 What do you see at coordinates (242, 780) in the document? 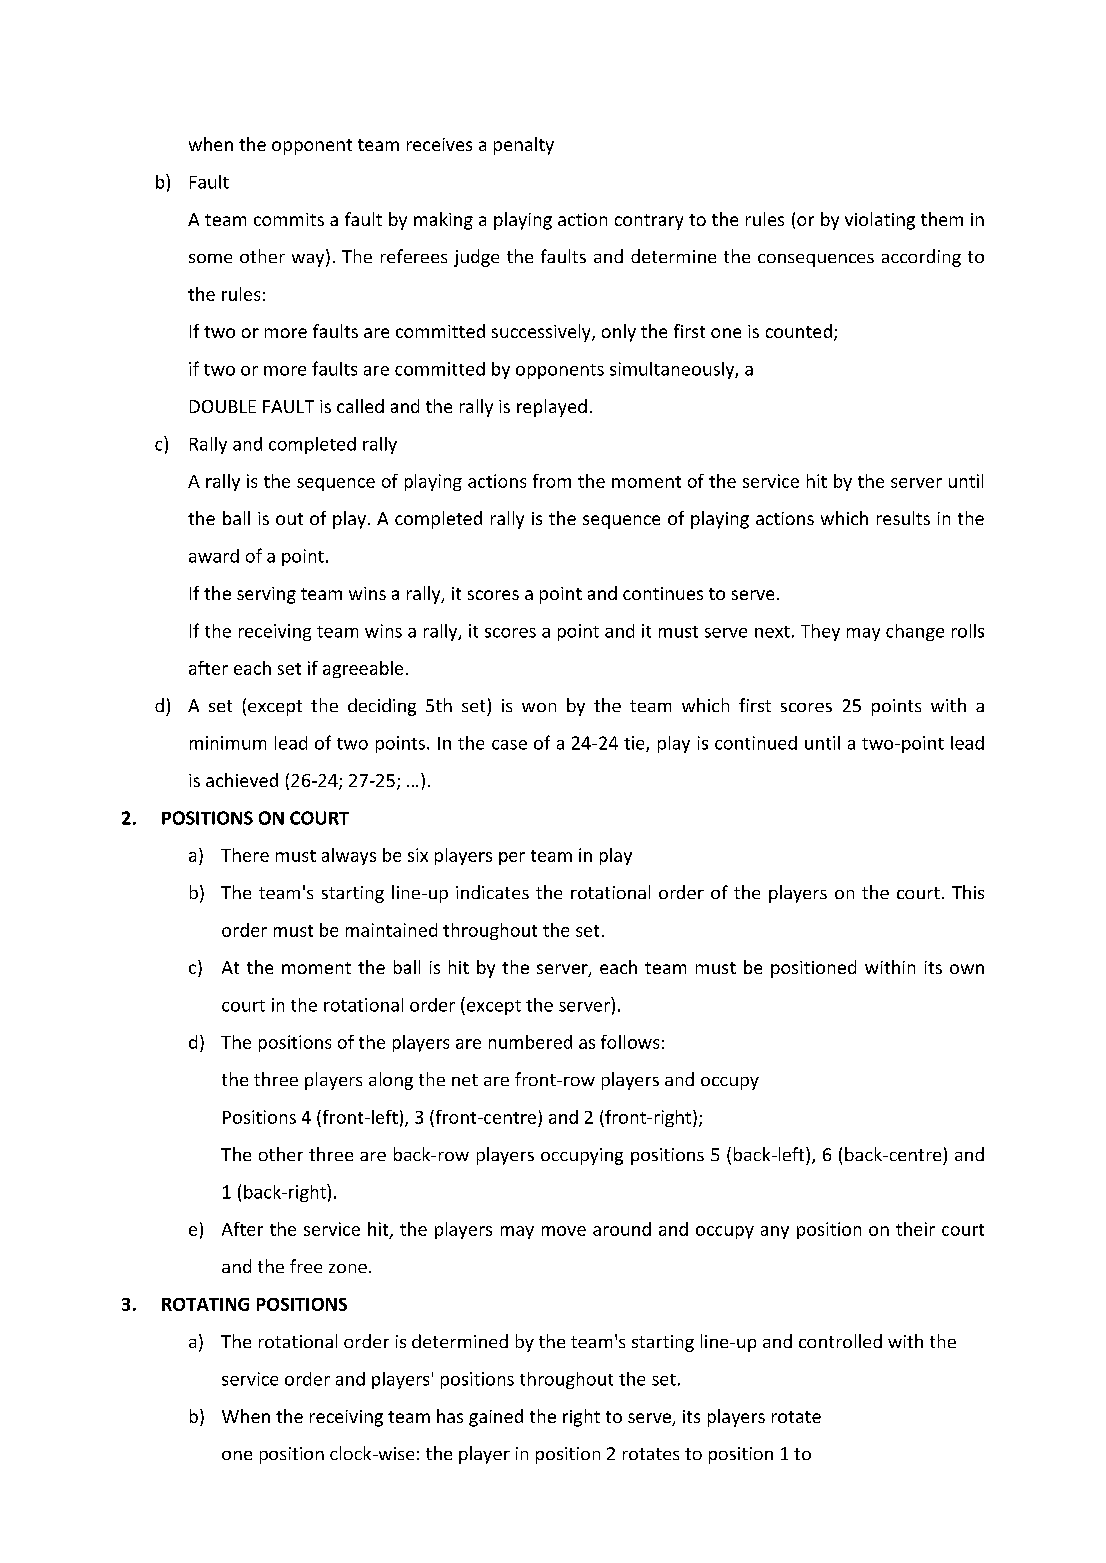
I see `achieved` at bounding box center [242, 780].
